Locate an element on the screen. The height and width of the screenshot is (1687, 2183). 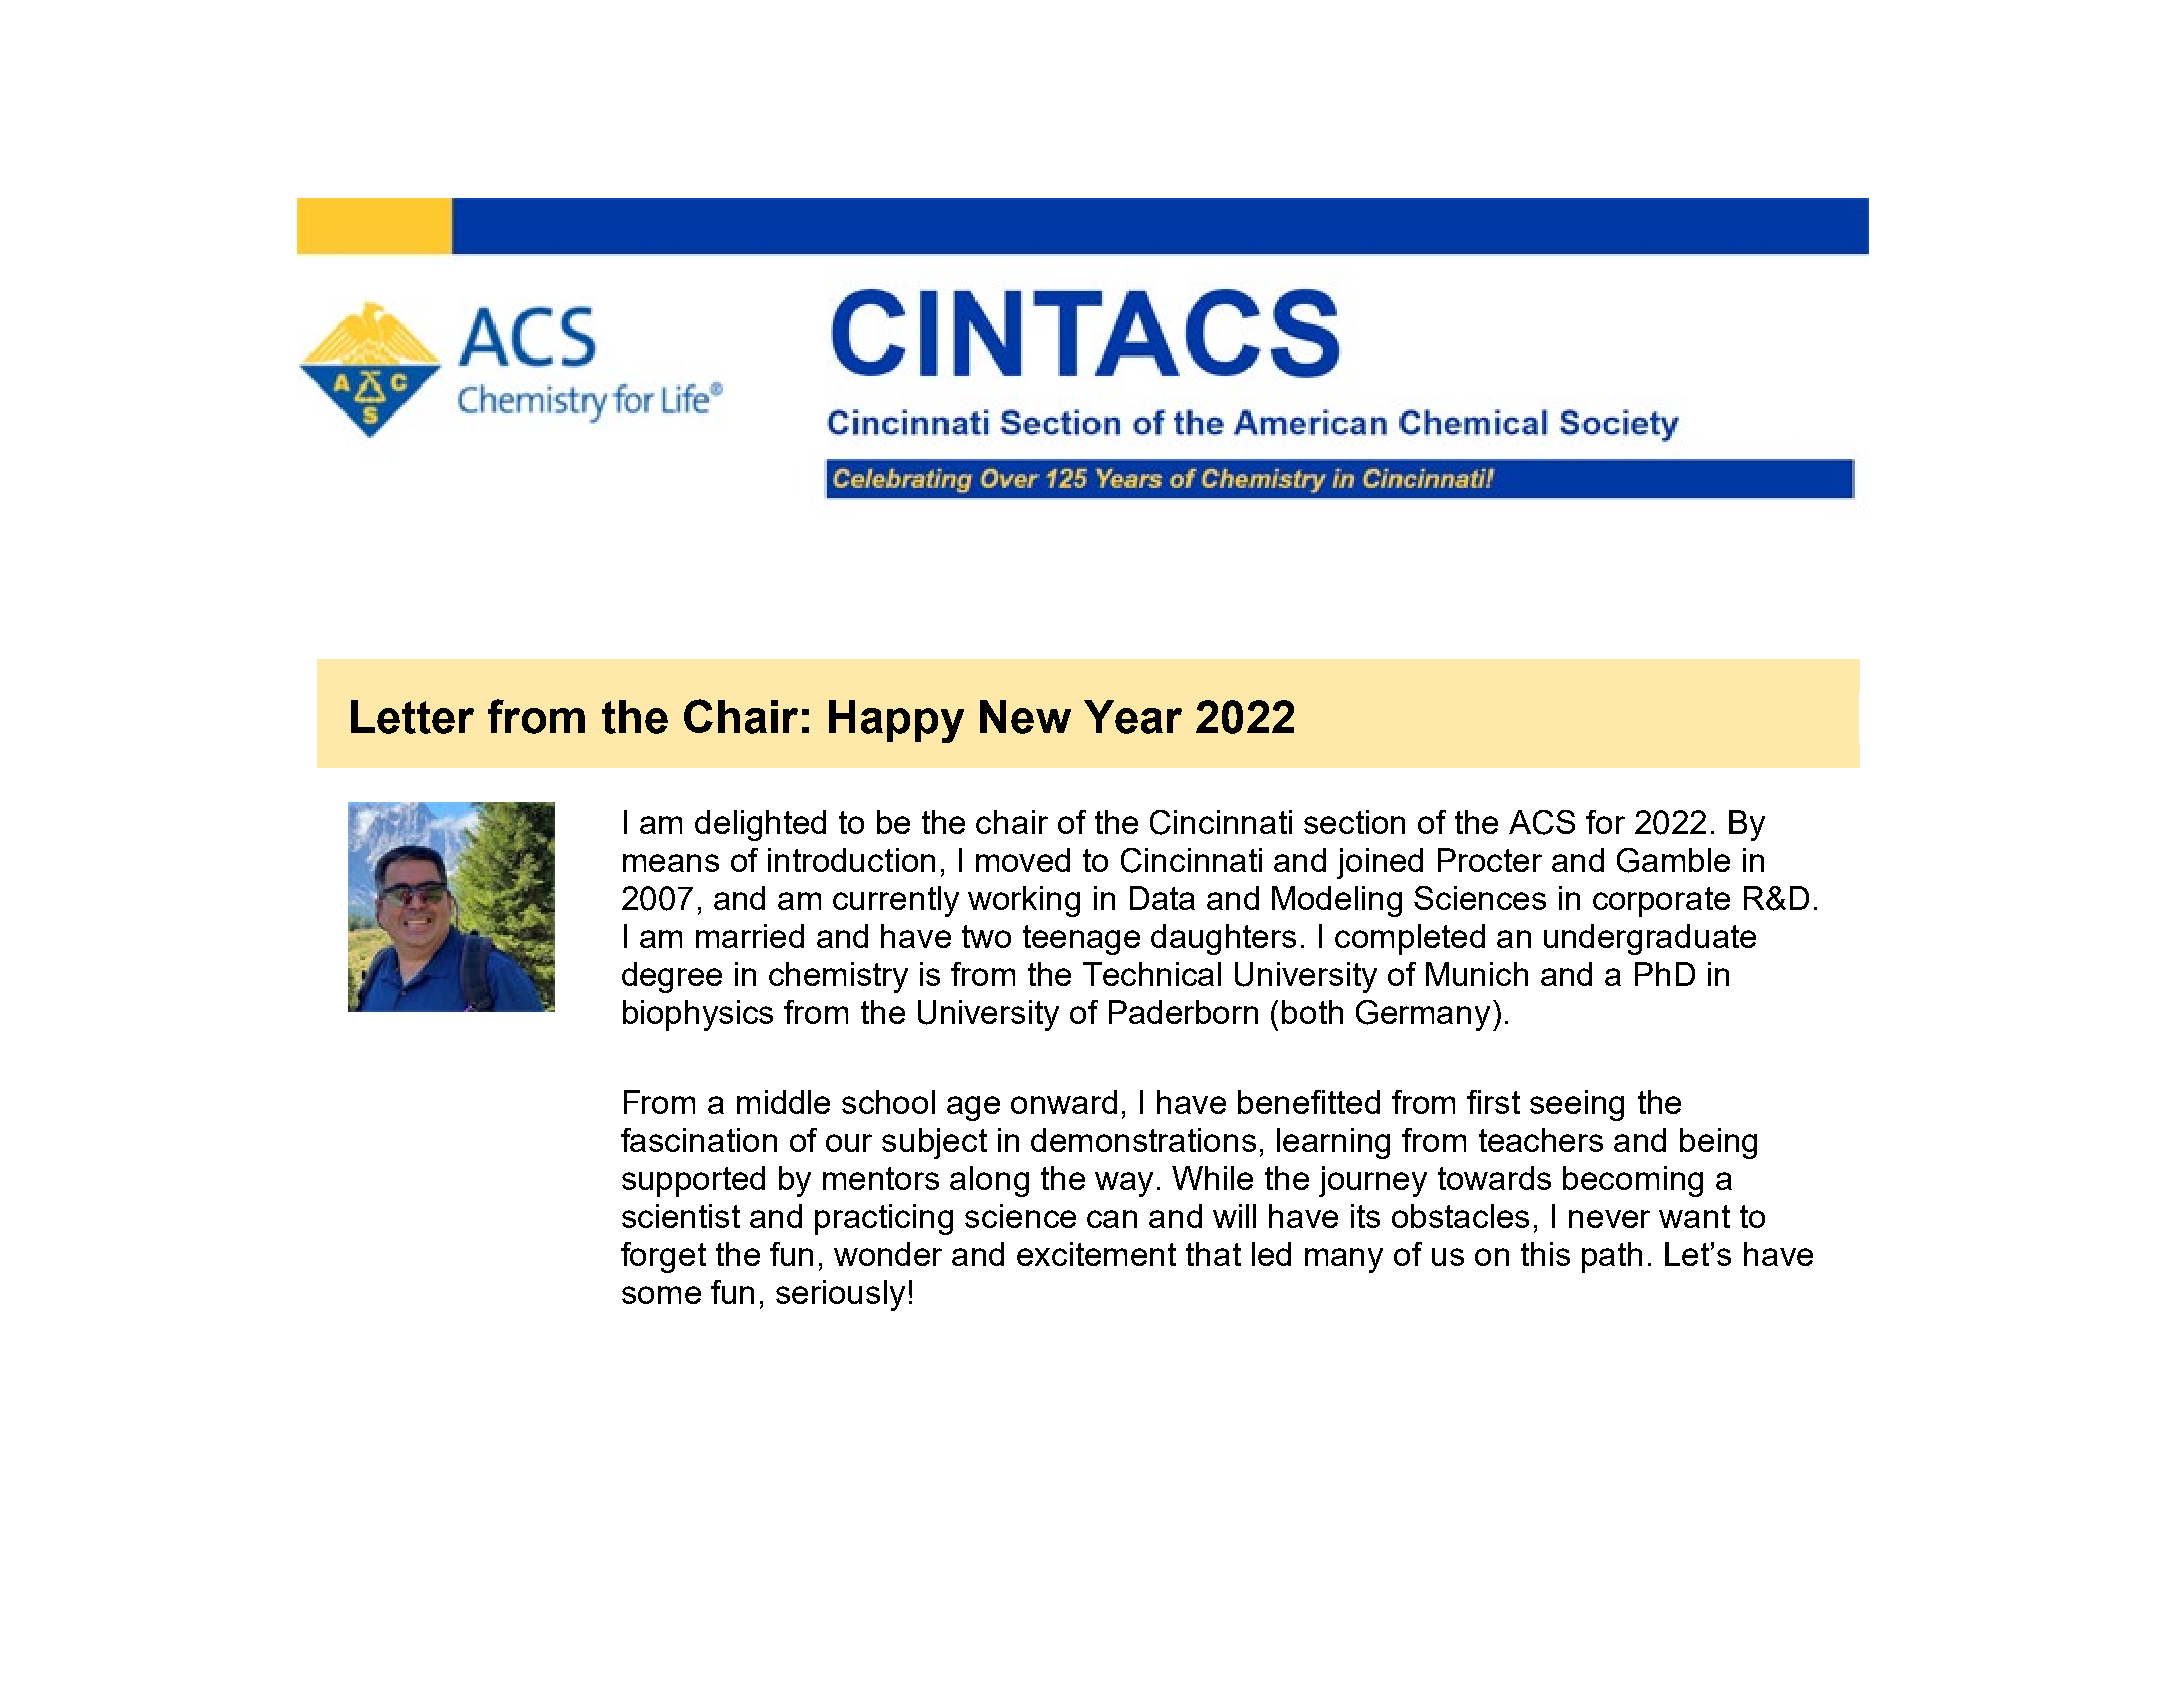
demonstrations is located at coordinates (1143, 1140).
